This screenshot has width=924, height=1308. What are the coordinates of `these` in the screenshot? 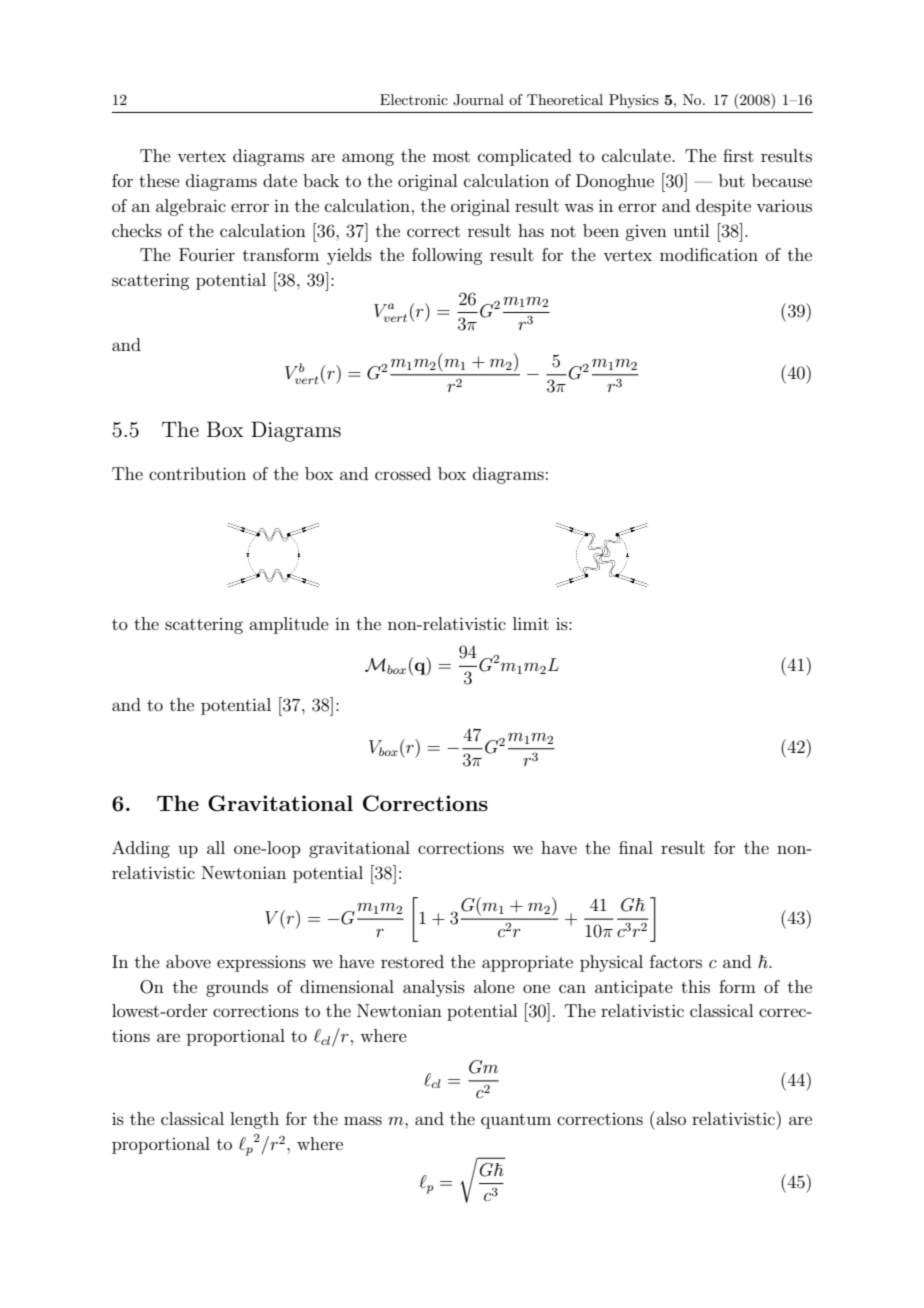 It's located at (159, 180).
